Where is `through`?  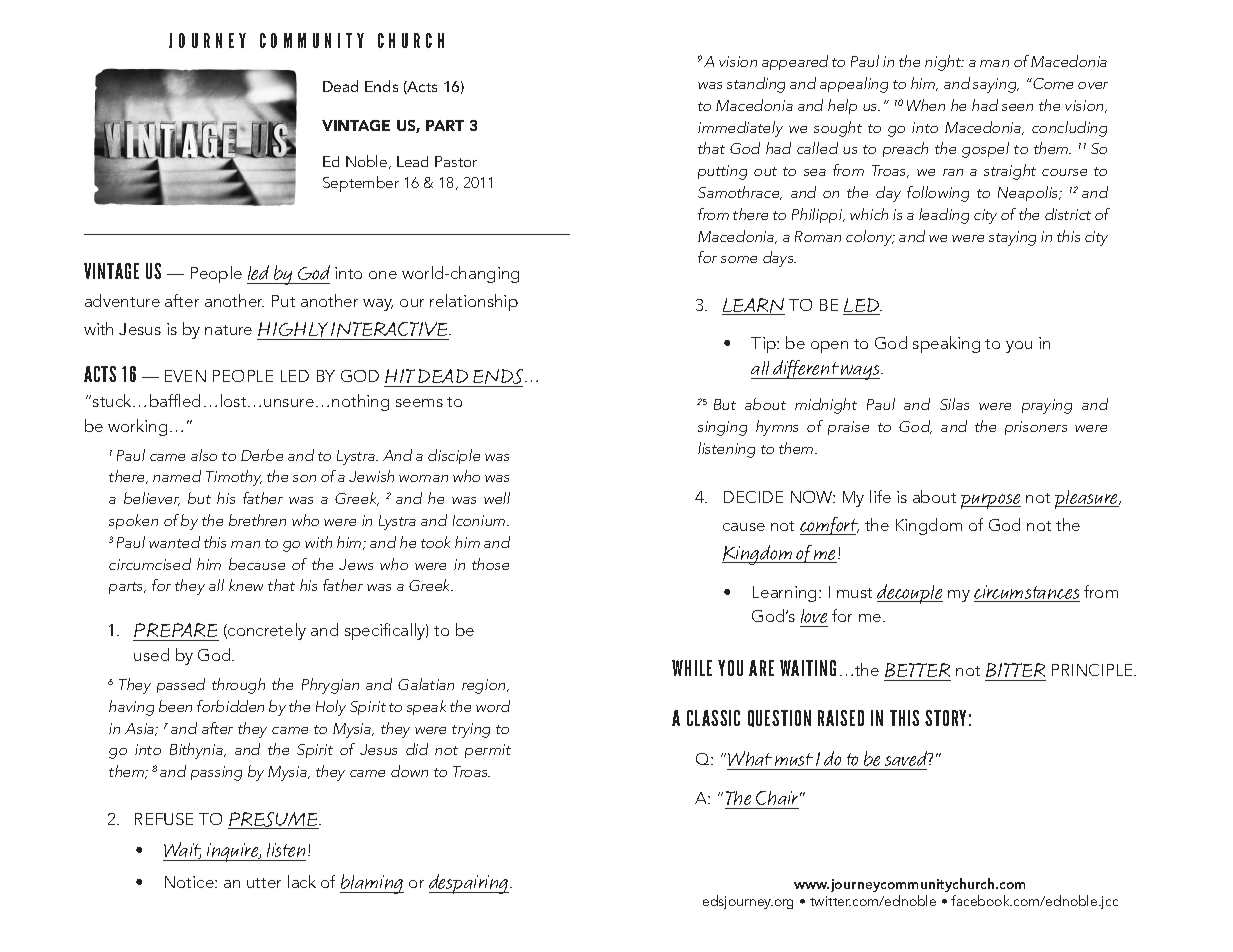 through is located at coordinates (238, 686).
